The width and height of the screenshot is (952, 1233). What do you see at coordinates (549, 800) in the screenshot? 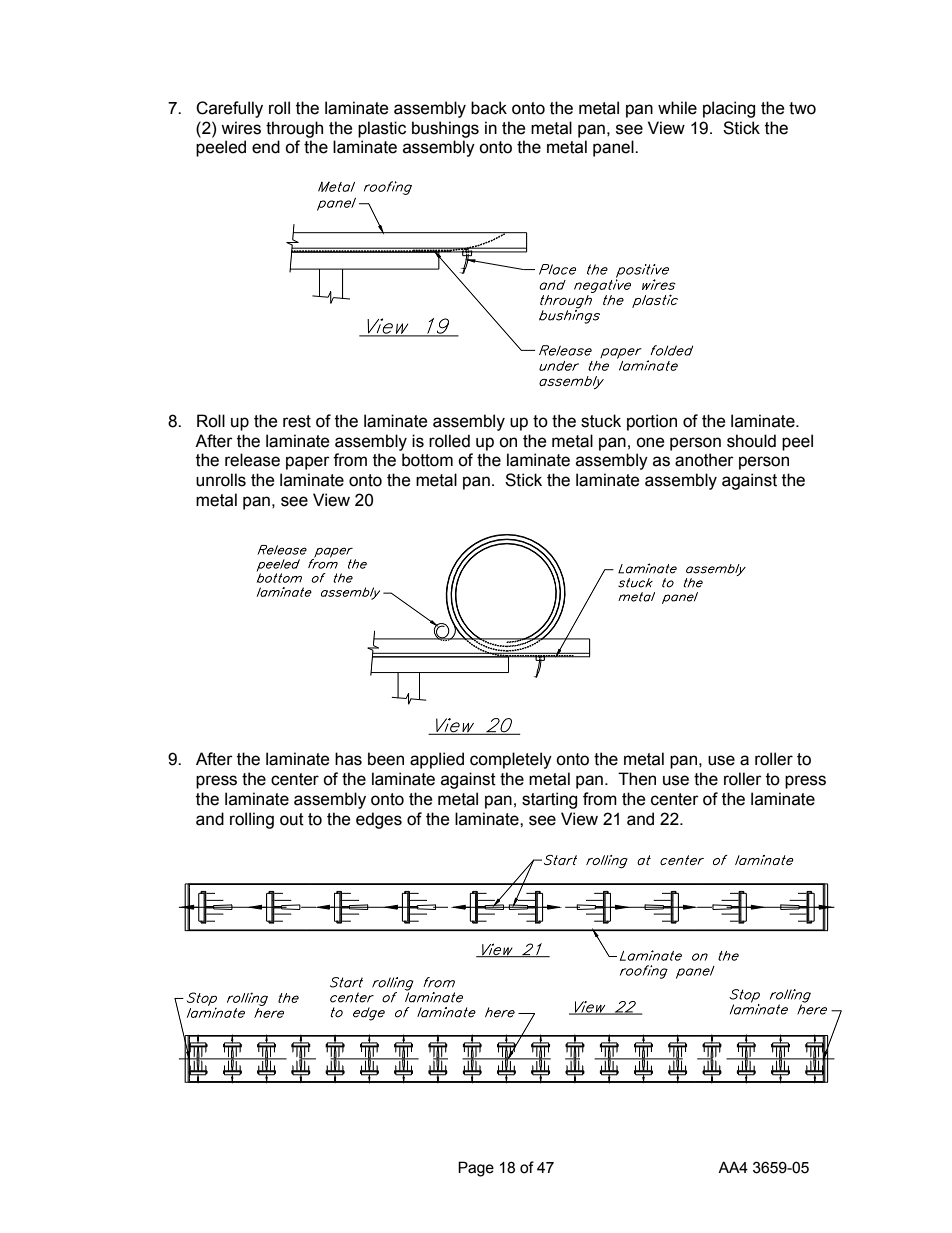
I see `starting` at bounding box center [549, 800].
